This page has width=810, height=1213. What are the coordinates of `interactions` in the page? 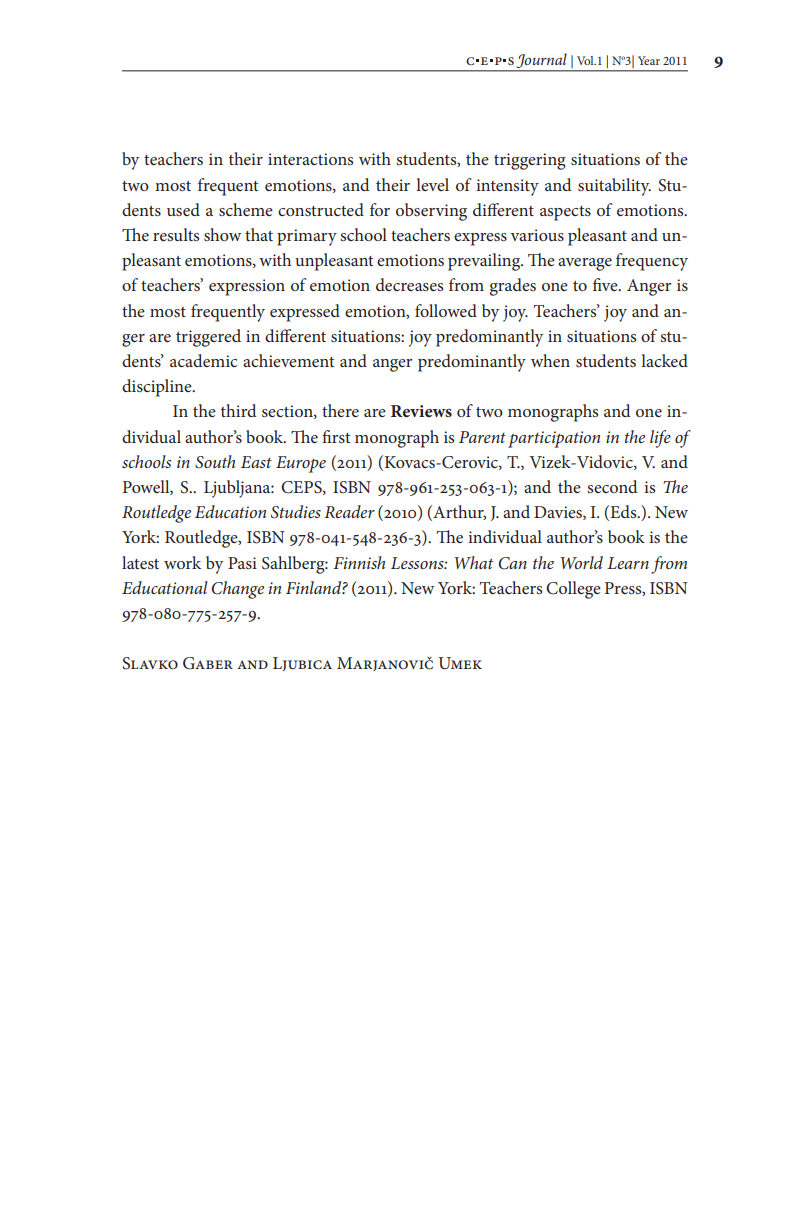 It's located at (310, 159).
